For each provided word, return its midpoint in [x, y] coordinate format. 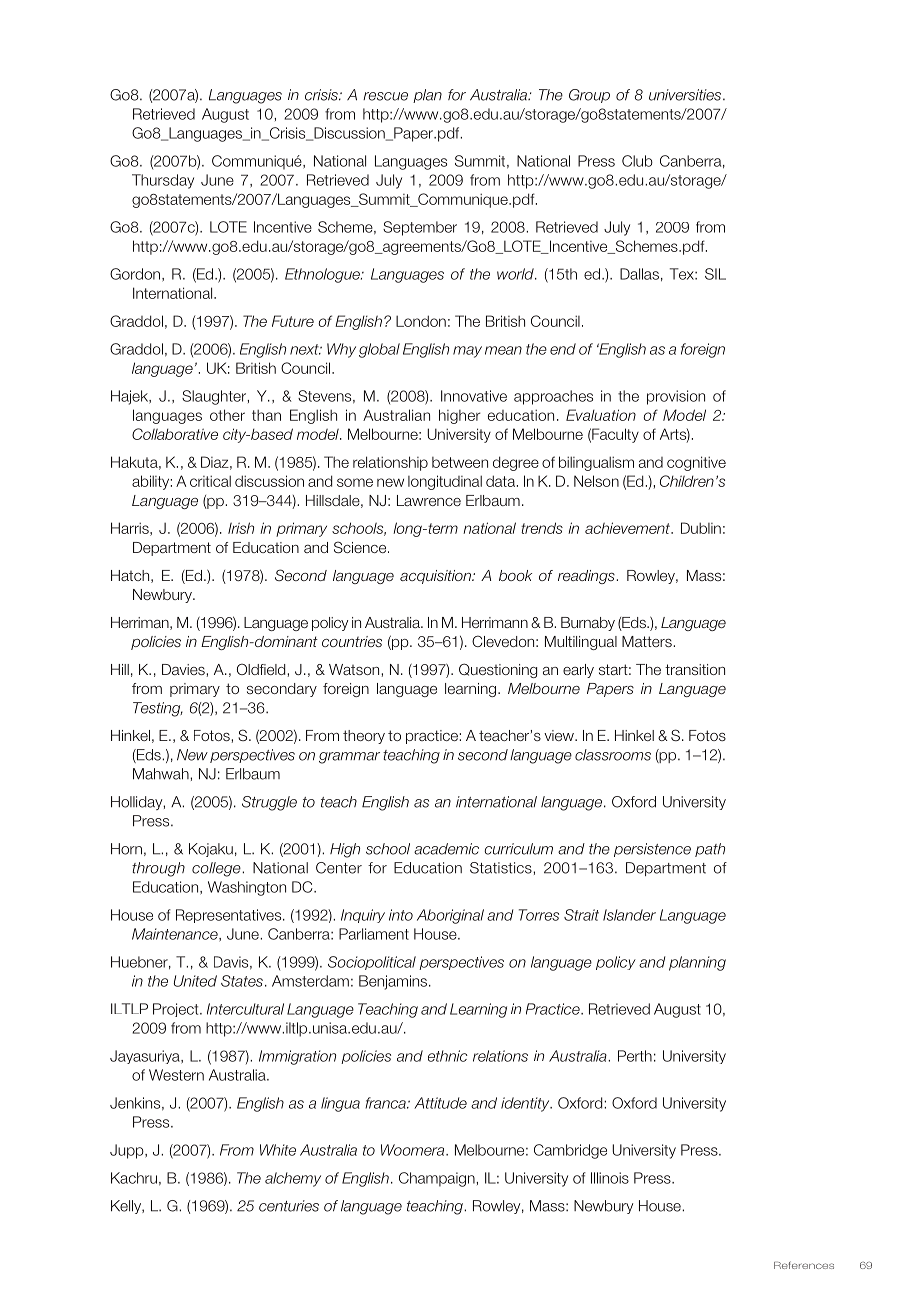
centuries [289, 1206]
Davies [184, 669]
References [804, 1265]
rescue [385, 96]
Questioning [498, 670]
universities [685, 95]
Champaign [438, 1179]
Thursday [163, 181]
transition [695, 669]
